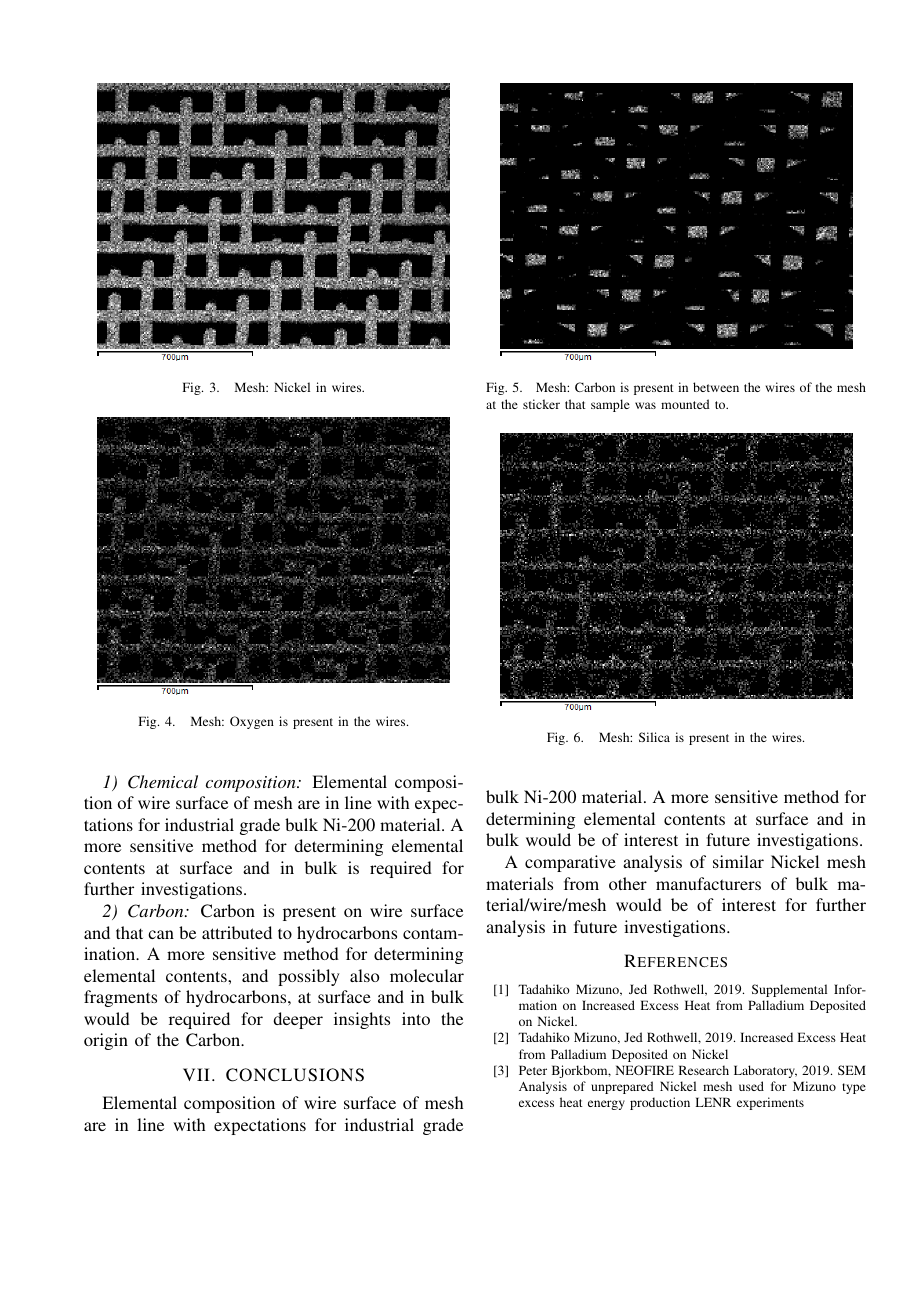  What do you see at coordinates (716, 387) in the screenshot?
I see `between` at bounding box center [716, 387].
